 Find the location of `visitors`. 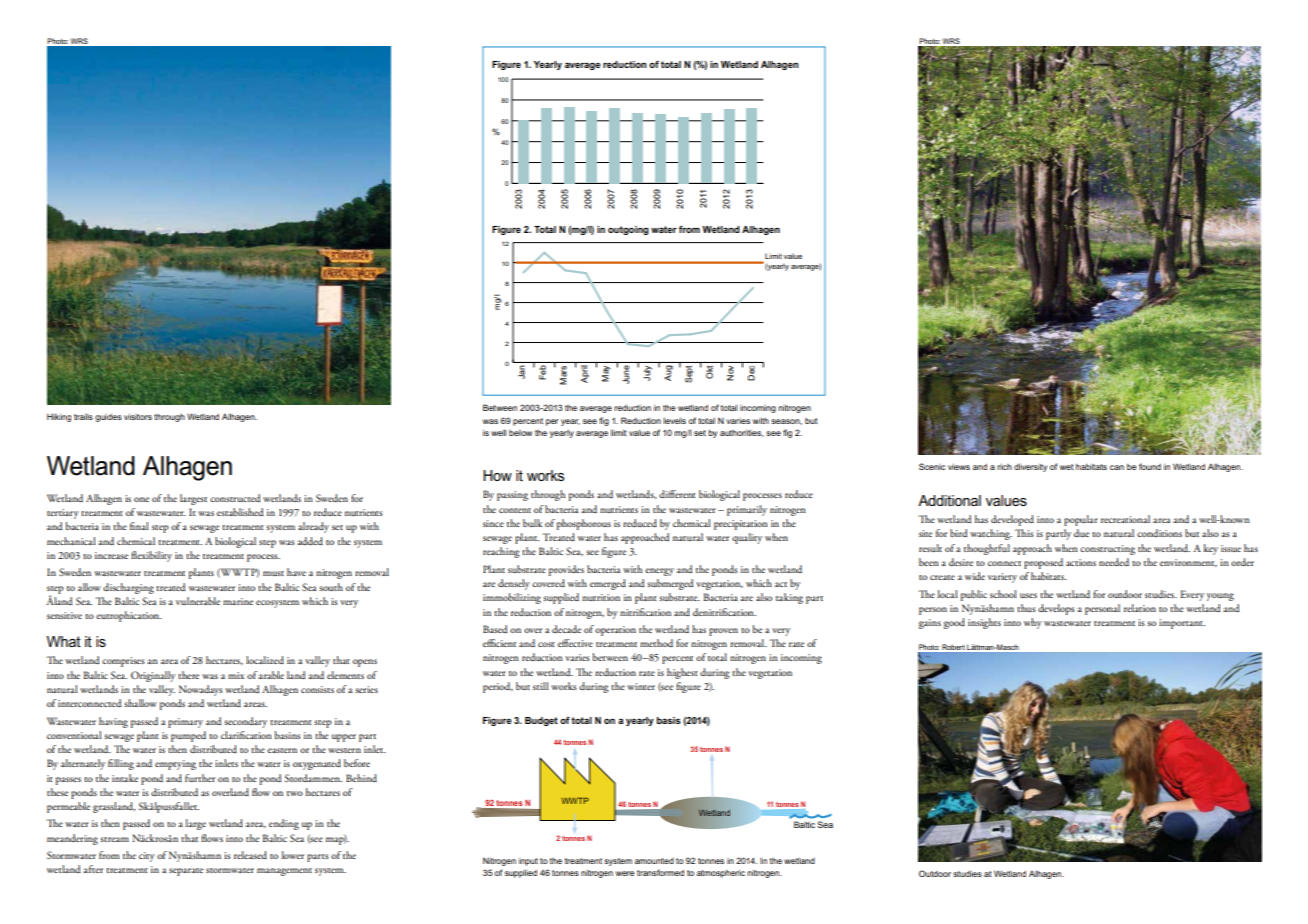

visitors is located at coordinates (138, 416).
